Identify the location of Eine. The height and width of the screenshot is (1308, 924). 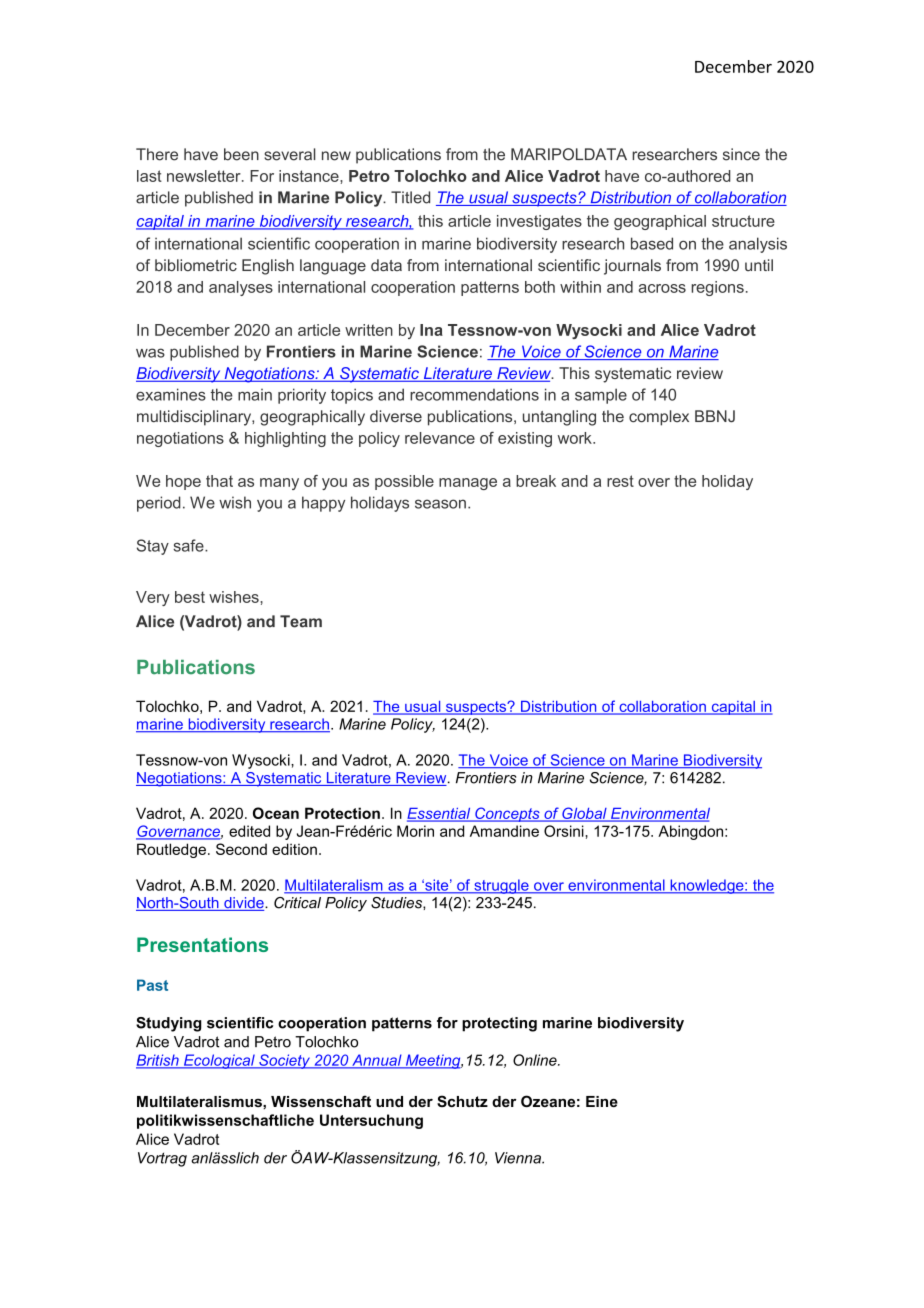
(602, 1101).
